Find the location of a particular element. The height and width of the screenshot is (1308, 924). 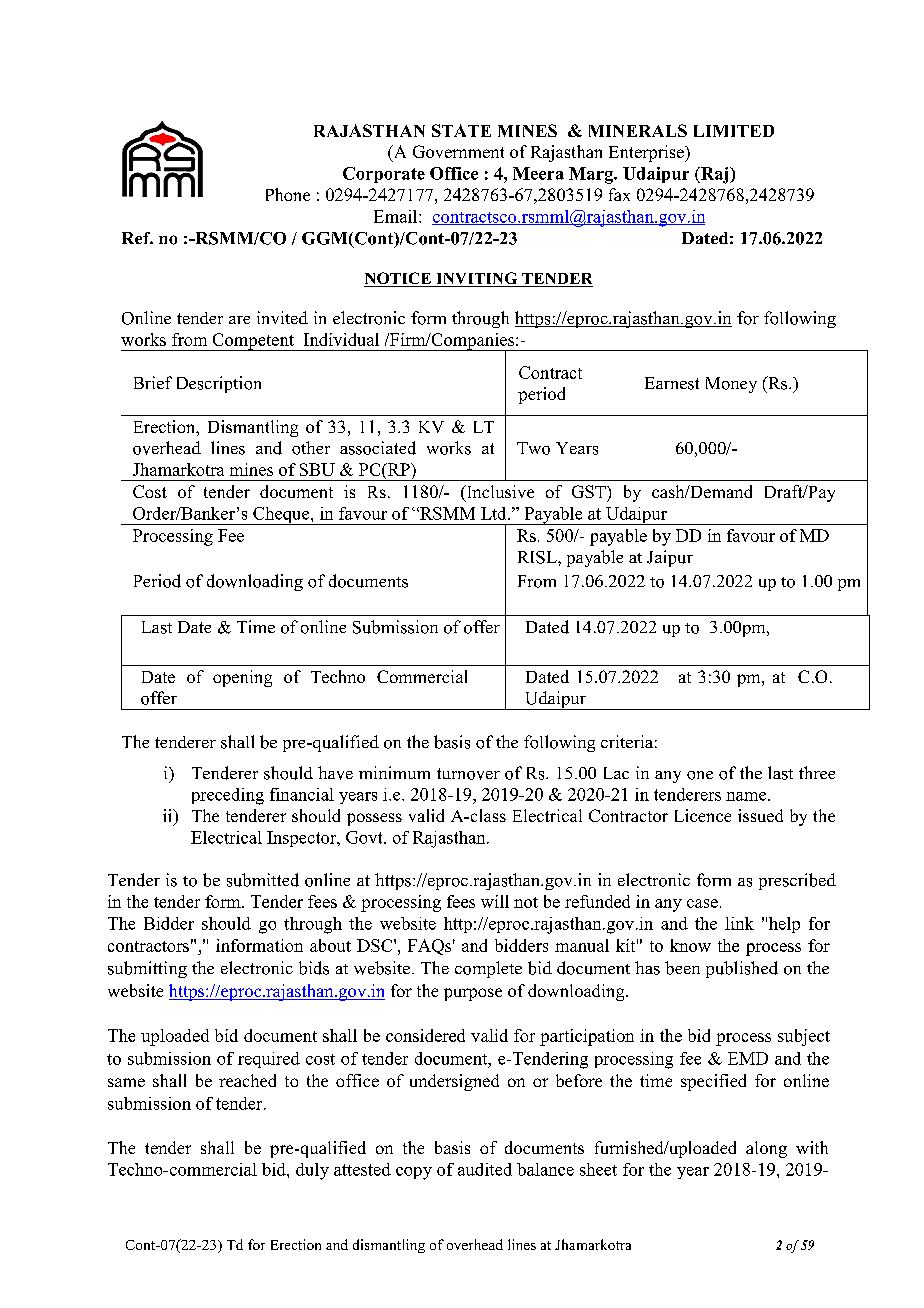

reached is located at coordinates (247, 1080).
